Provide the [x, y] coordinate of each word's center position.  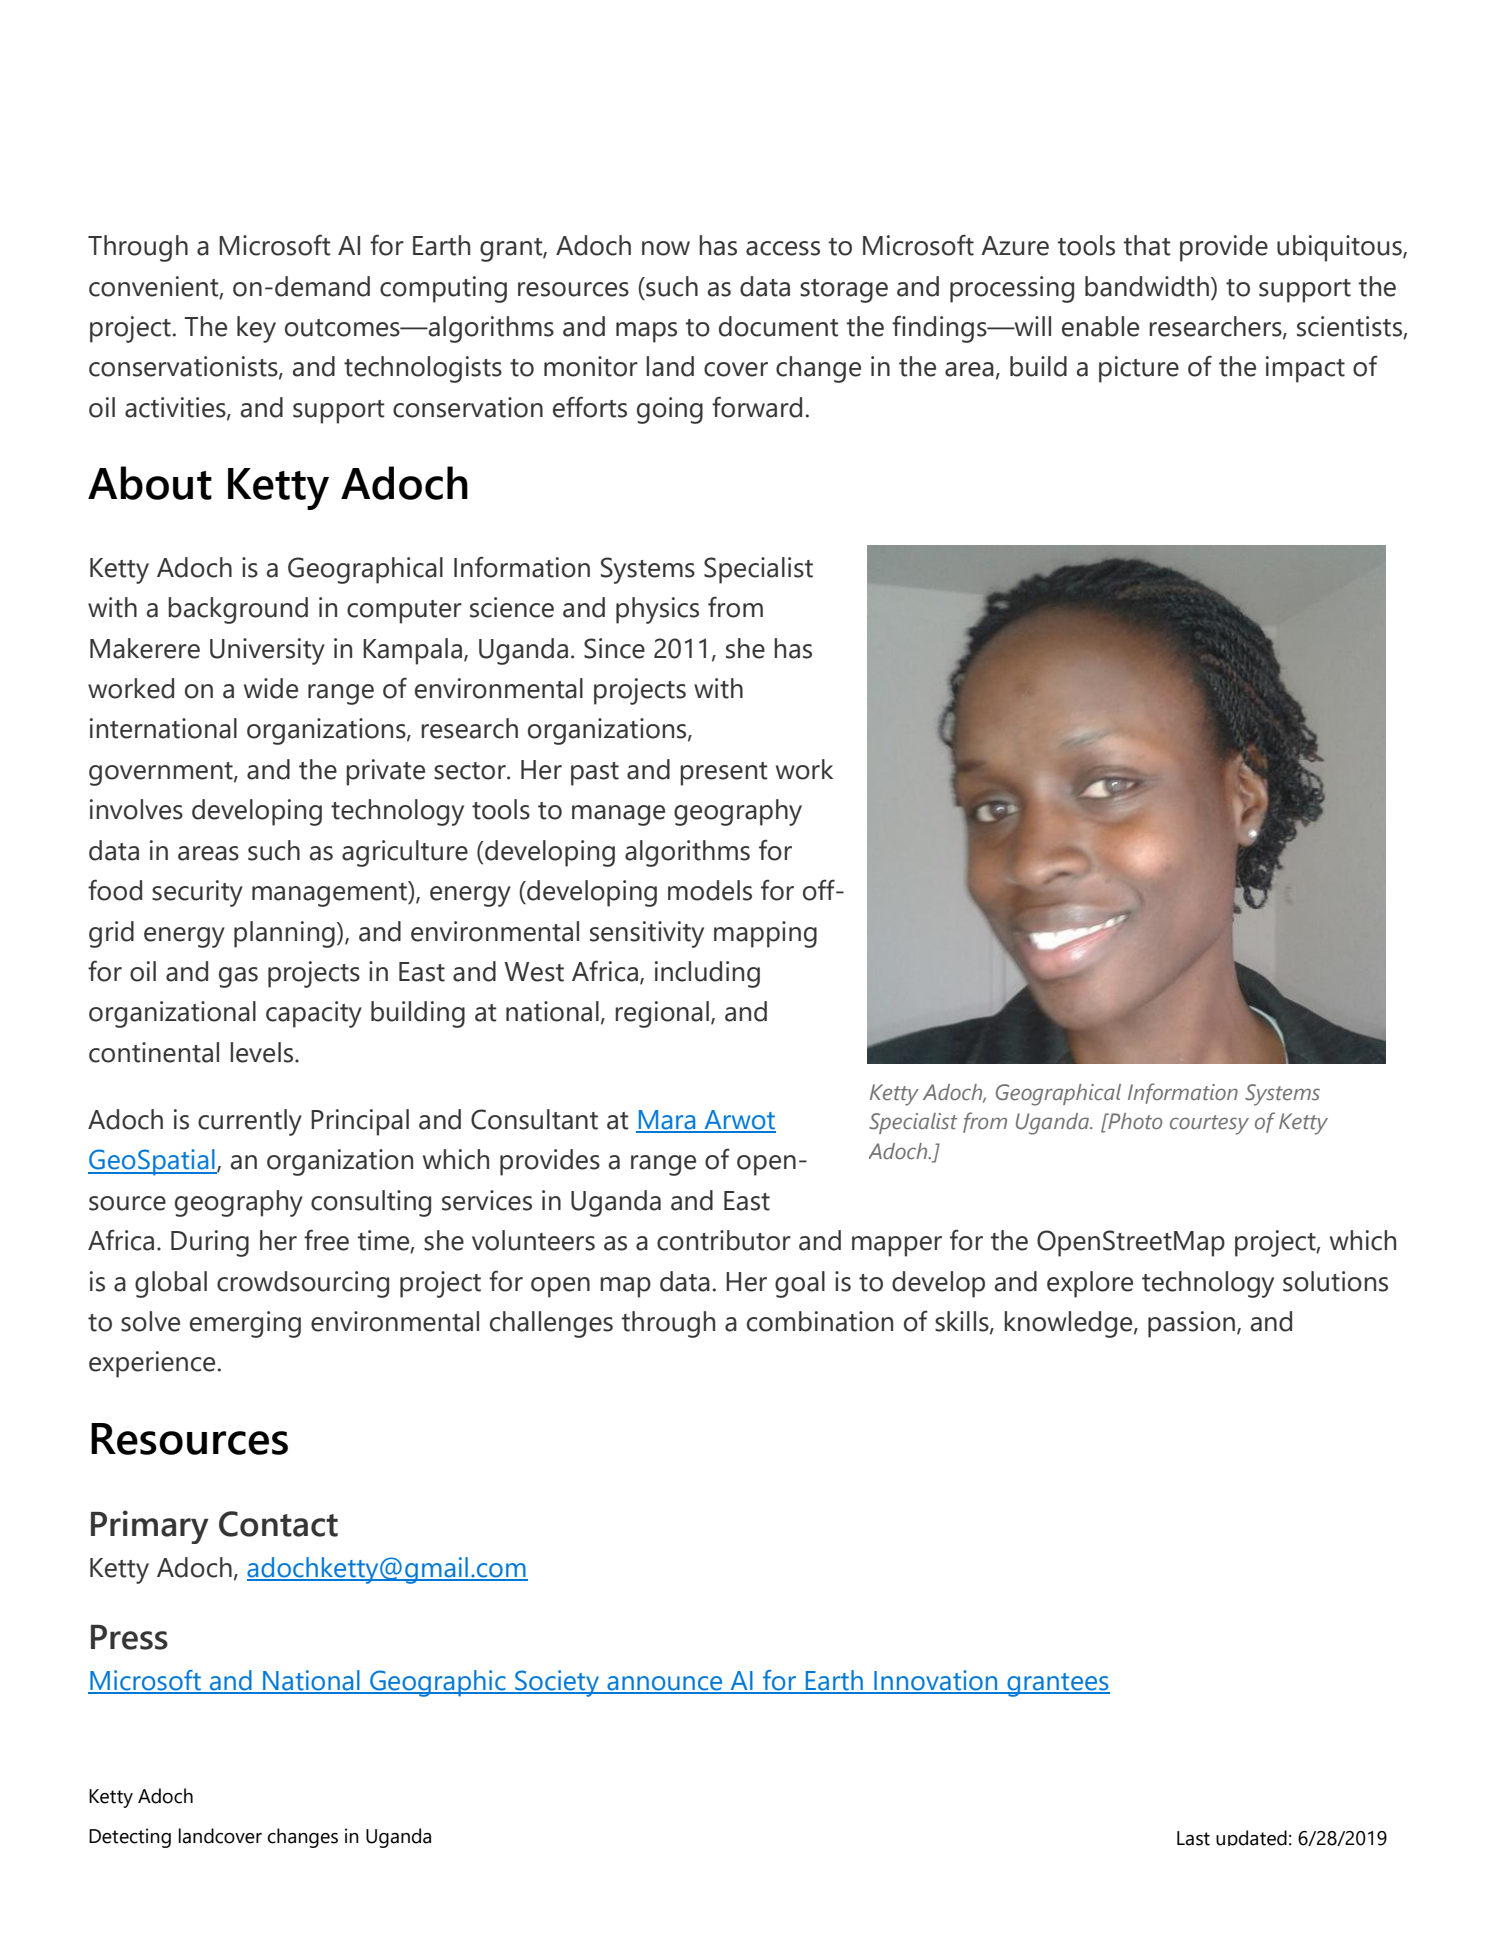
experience [152, 1364]
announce [665, 1684]
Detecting [130, 1838]
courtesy [1209, 1125]
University [267, 651]
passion [1191, 1324]
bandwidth [1147, 286]
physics [657, 610]
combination [820, 1321]
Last [1193, 1838]
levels [263, 1052]
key [256, 329]
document [779, 326]
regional [662, 1014]
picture [1139, 369]
